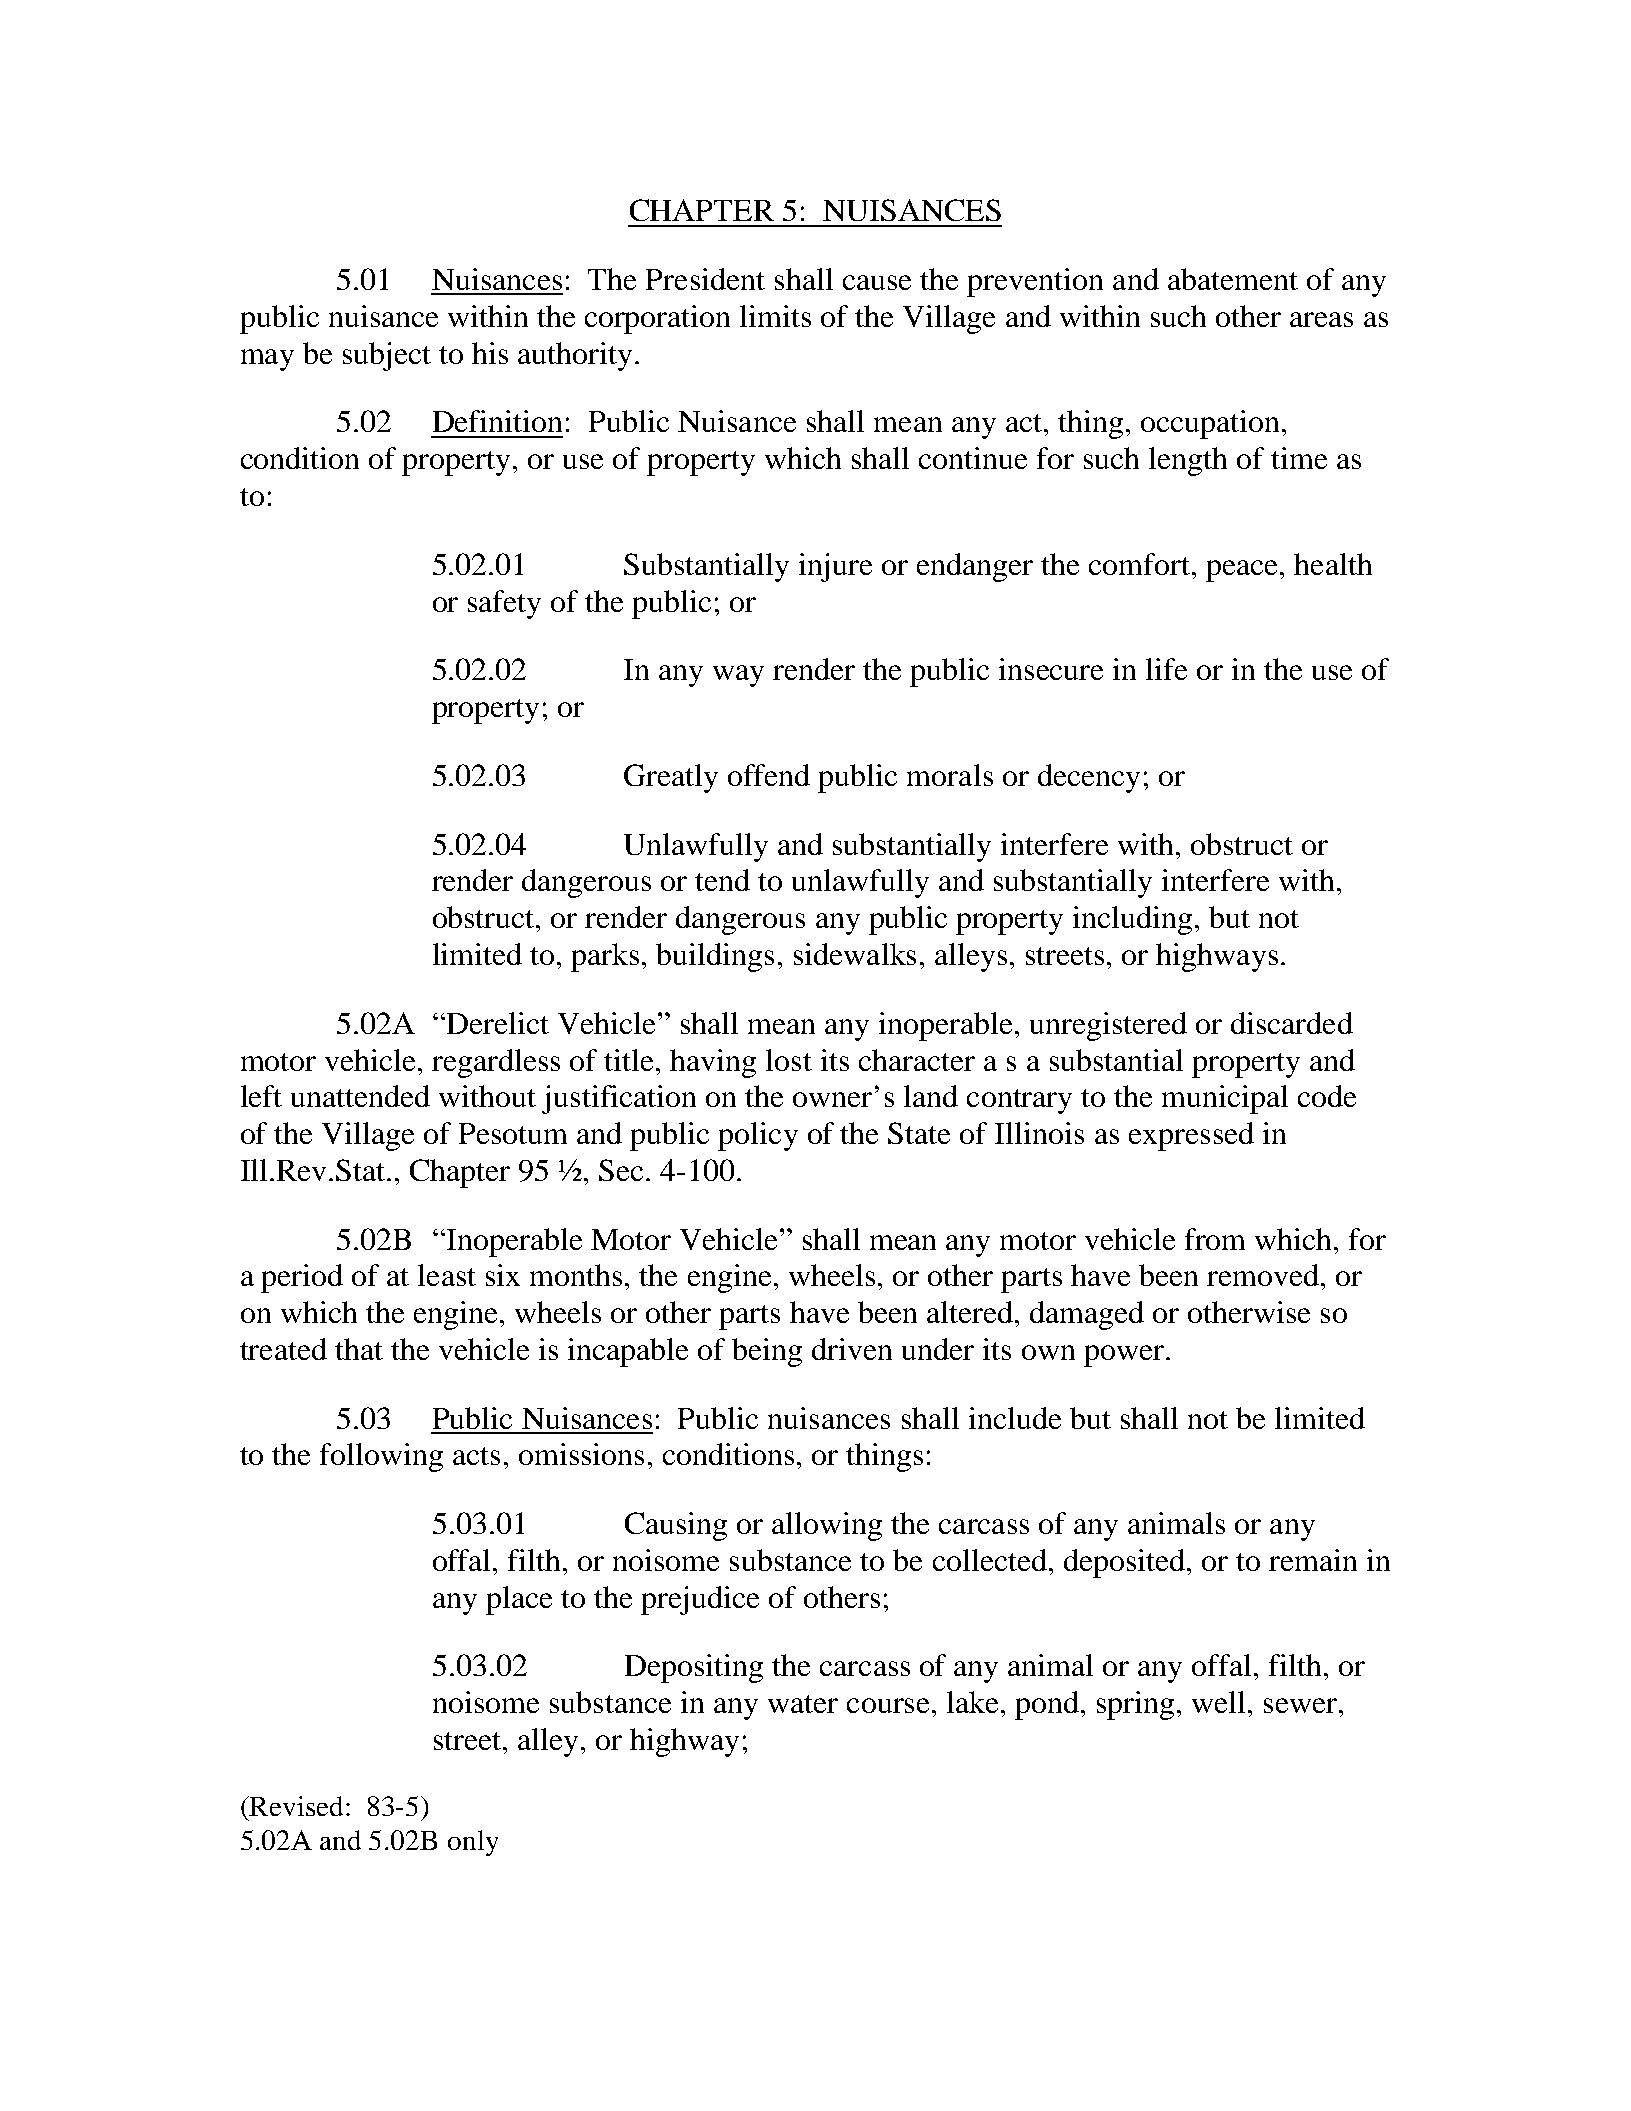  I want to click on lost, so click(789, 1060).
